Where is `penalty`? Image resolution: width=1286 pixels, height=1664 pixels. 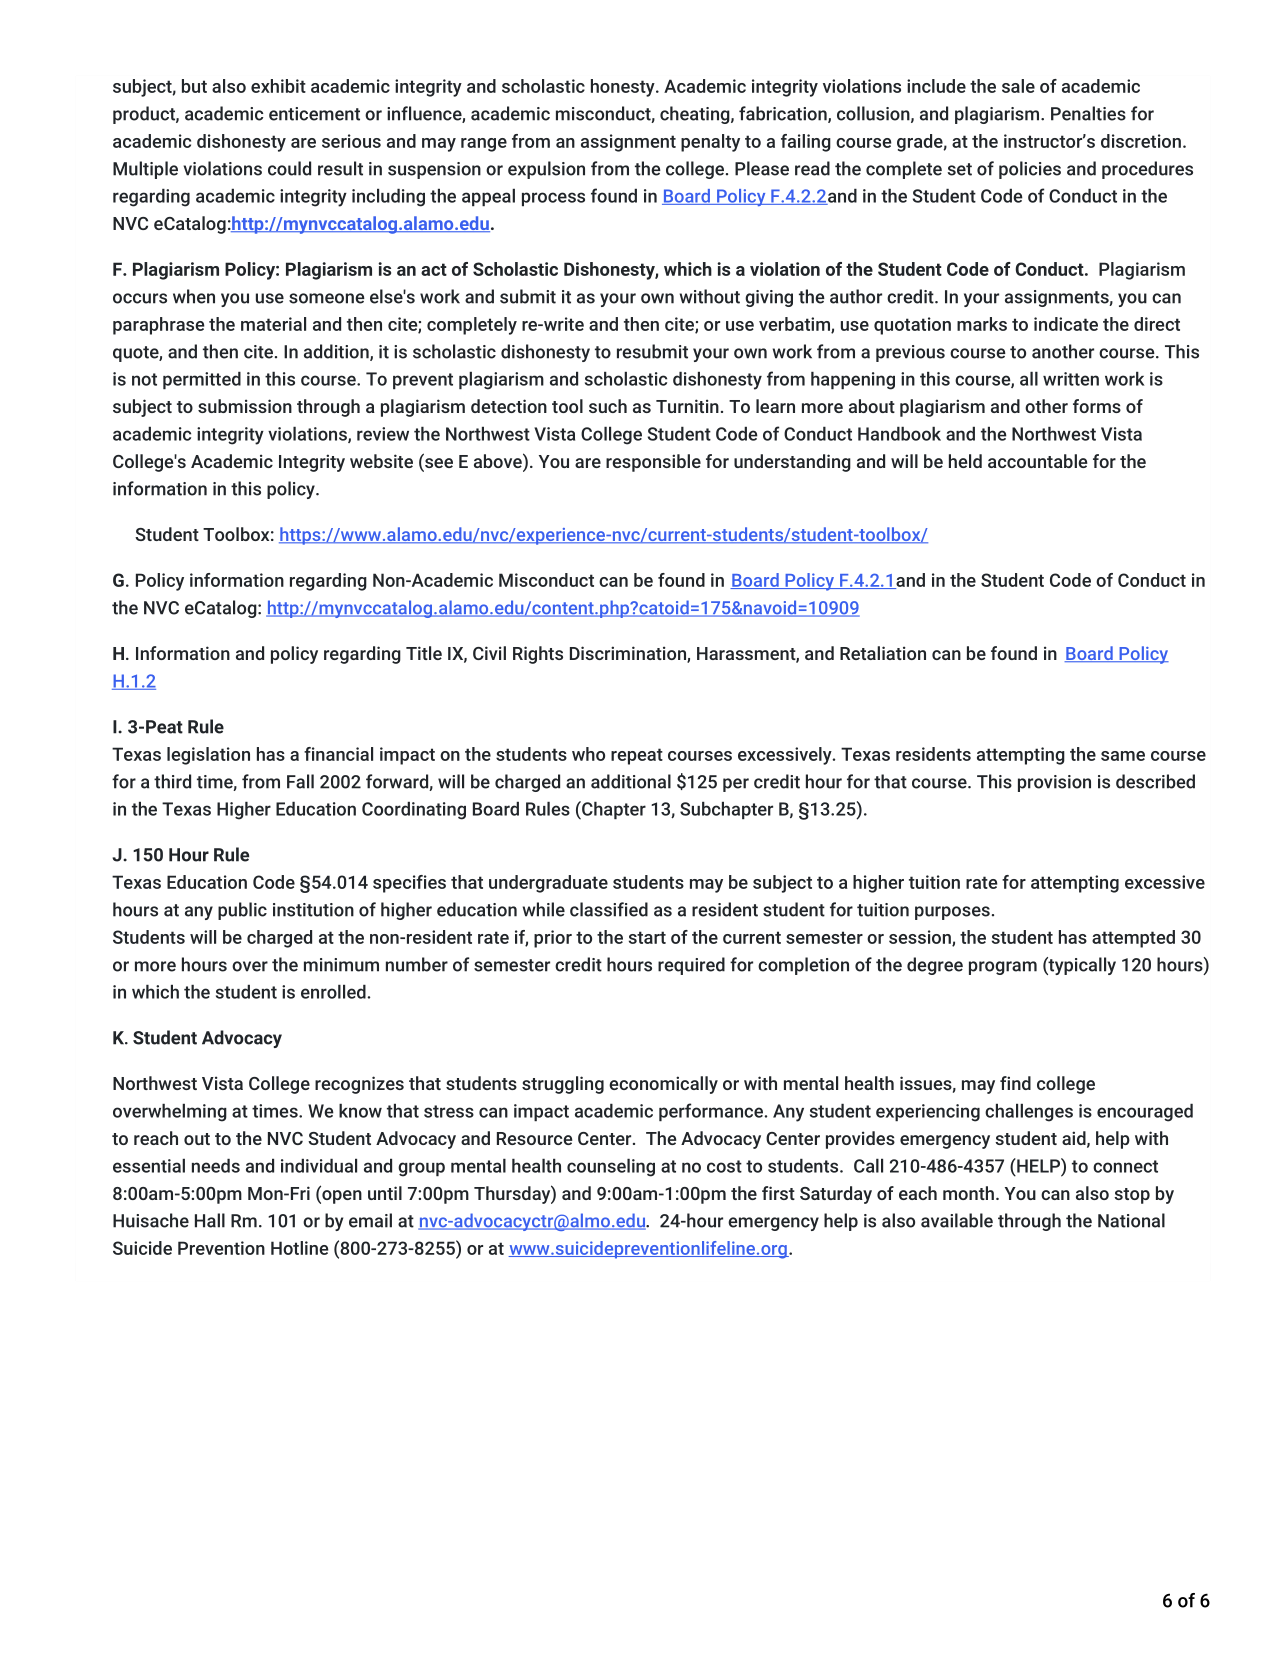 penalty is located at coordinates (710, 143).
